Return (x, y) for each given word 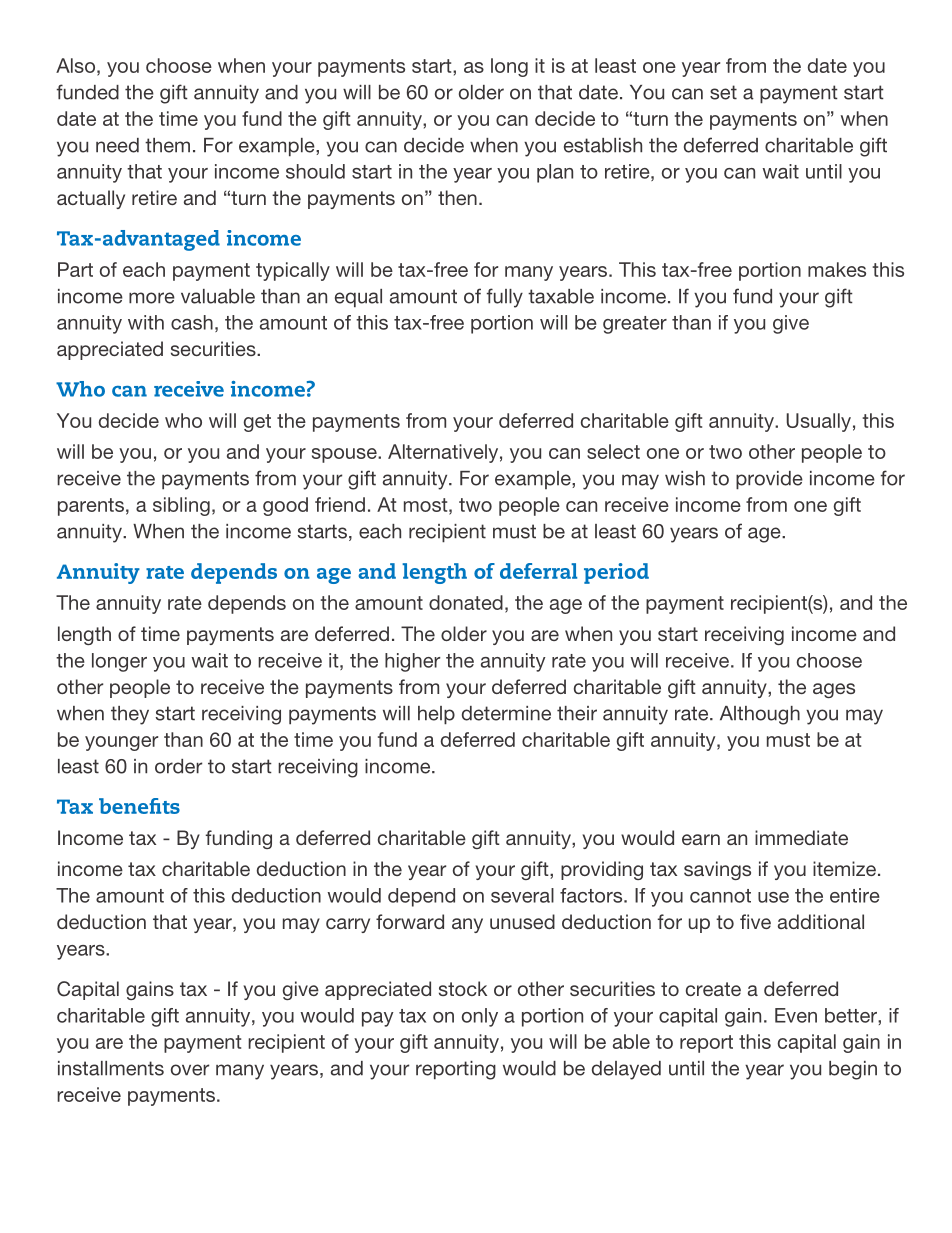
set (723, 92)
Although (760, 715)
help (436, 715)
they (130, 715)
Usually (818, 422)
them (167, 145)
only (480, 1017)
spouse (345, 455)
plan (555, 173)
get (257, 423)
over (190, 1070)
